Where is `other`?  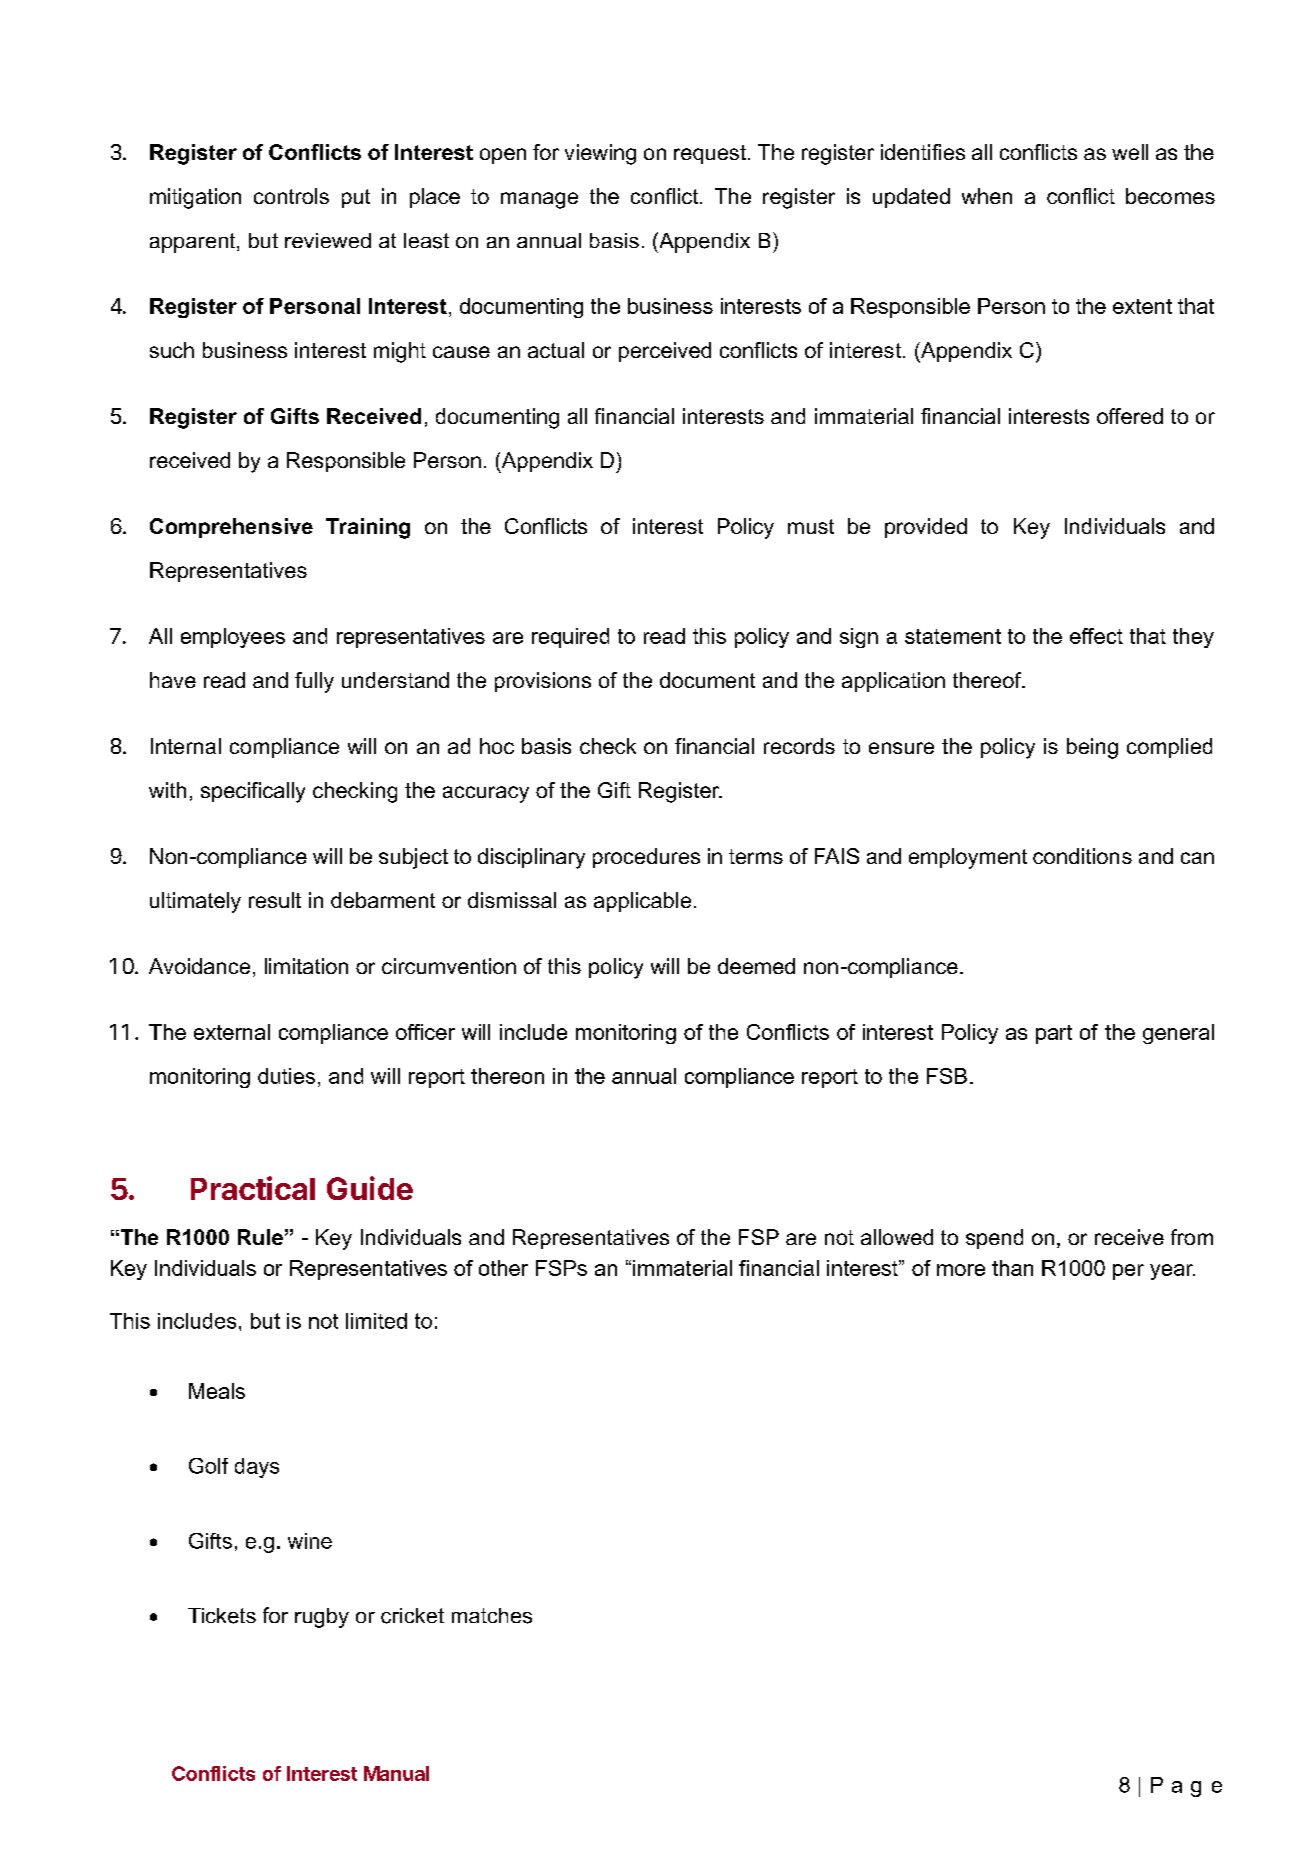
other is located at coordinates (503, 1268).
